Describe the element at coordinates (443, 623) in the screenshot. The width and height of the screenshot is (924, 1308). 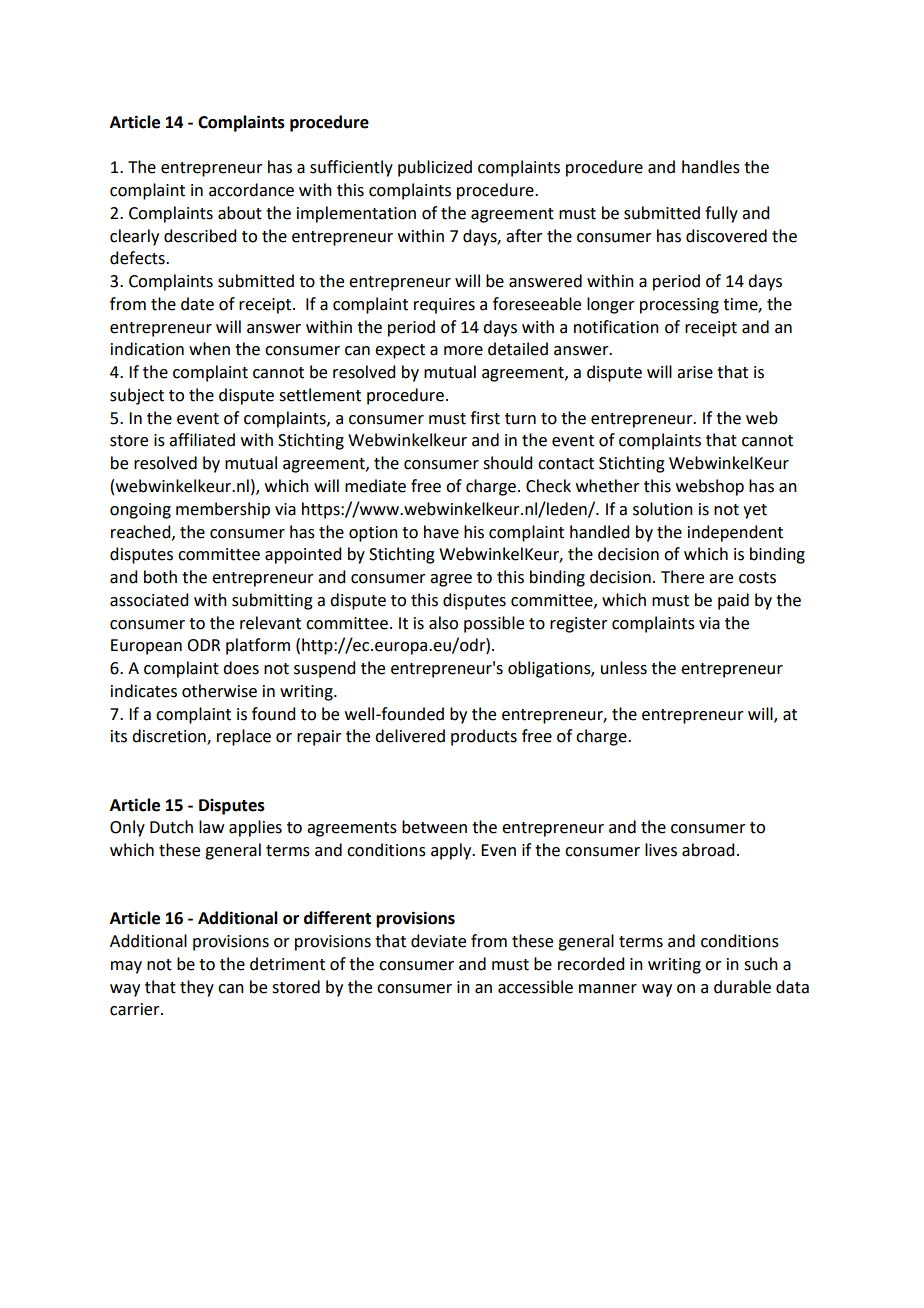
I see `also` at that location.
